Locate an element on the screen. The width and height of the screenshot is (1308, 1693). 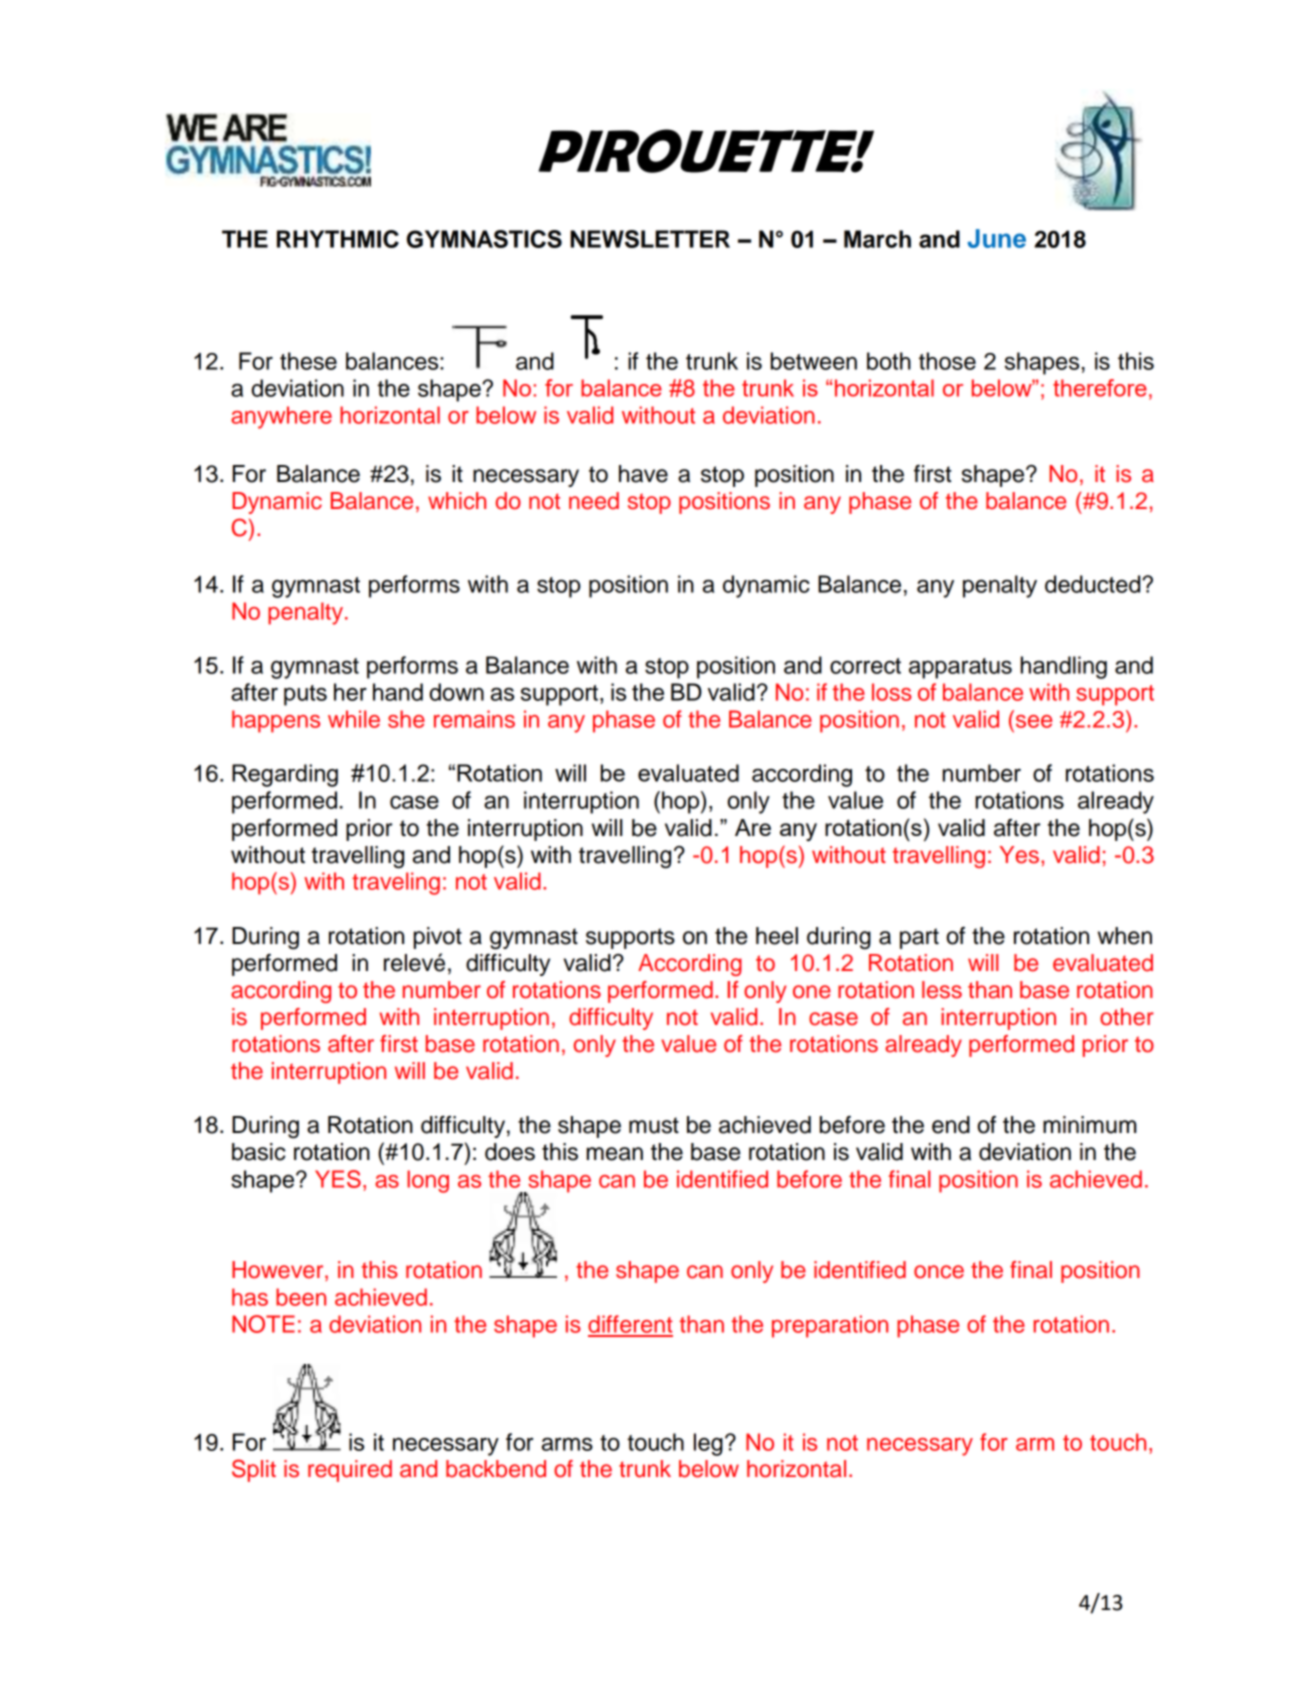
traveling is located at coordinates (396, 883).
